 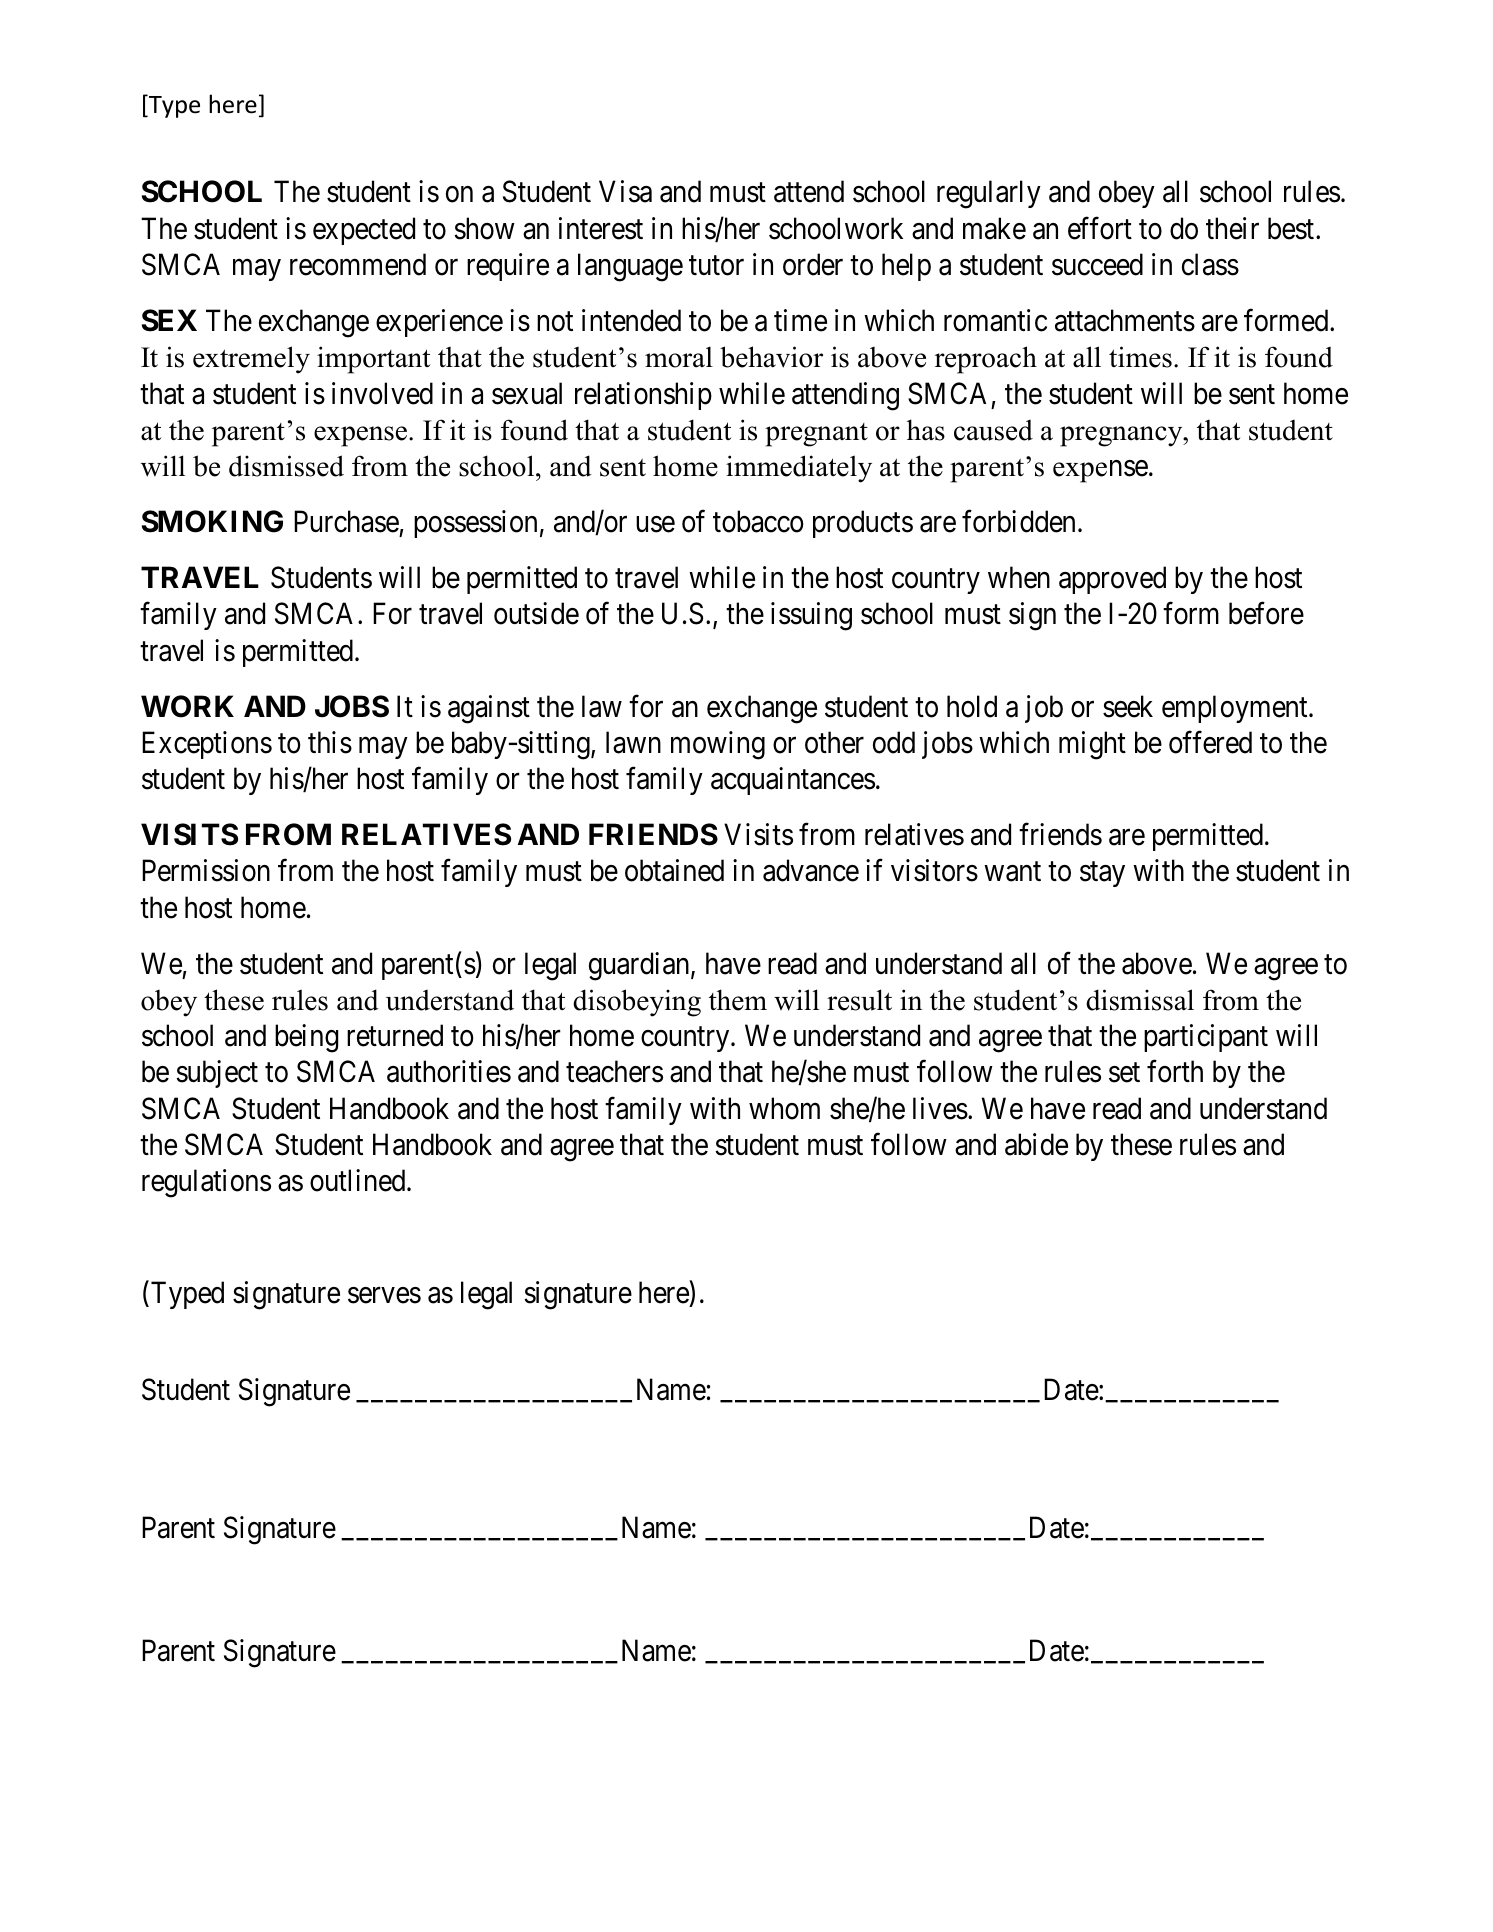 What do you see at coordinates (364, 231) in the screenshot?
I see `expected` at bounding box center [364, 231].
